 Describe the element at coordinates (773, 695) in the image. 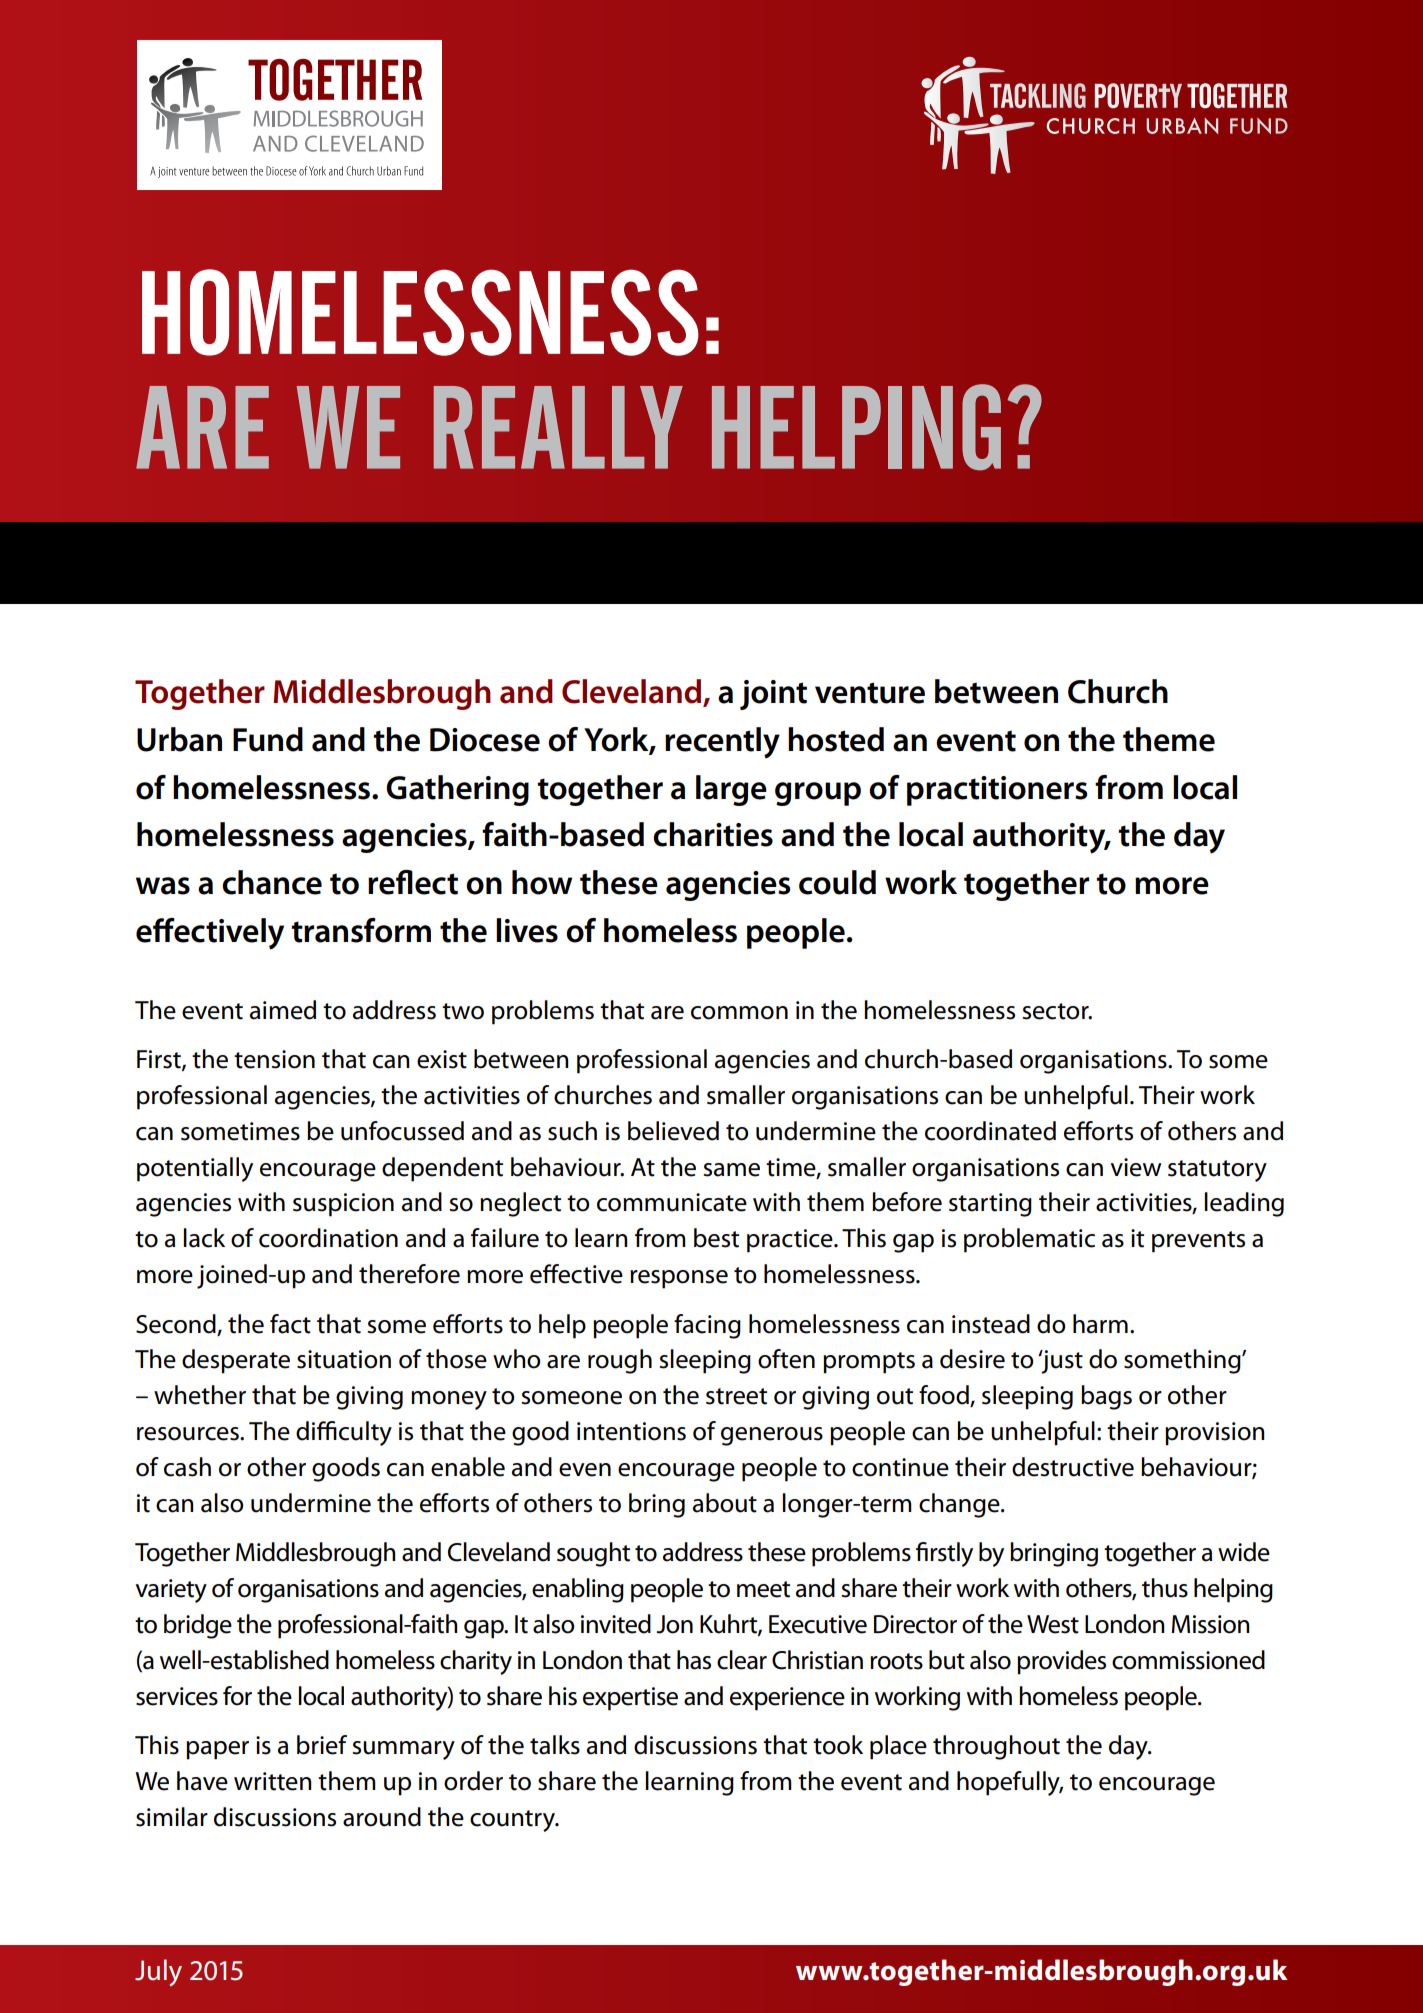

I see `joint` at that location.
